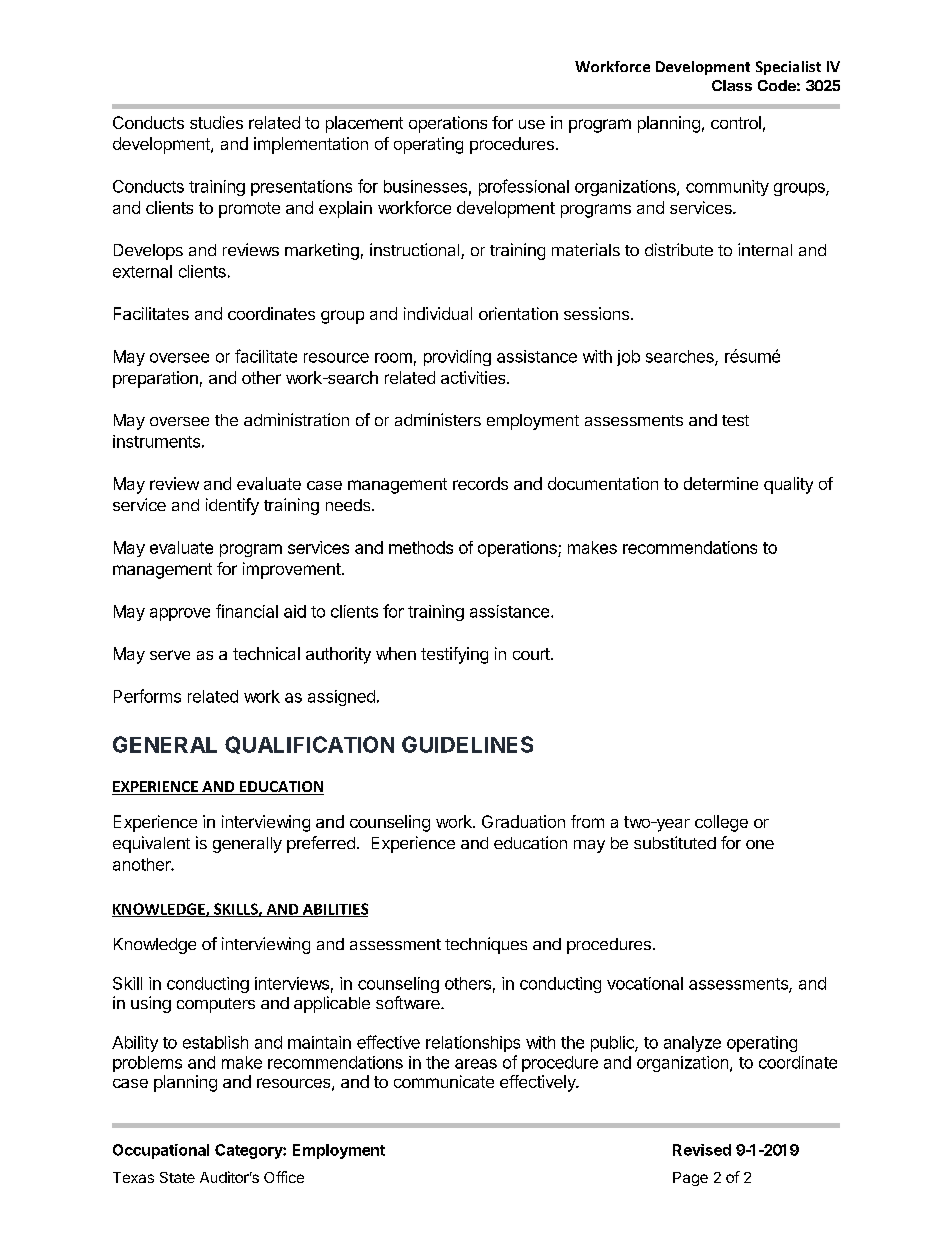 The width and height of the image is (952, 1233). Describe the element at coordinates (679, 249) in the image. I see `distribute` at that location.
